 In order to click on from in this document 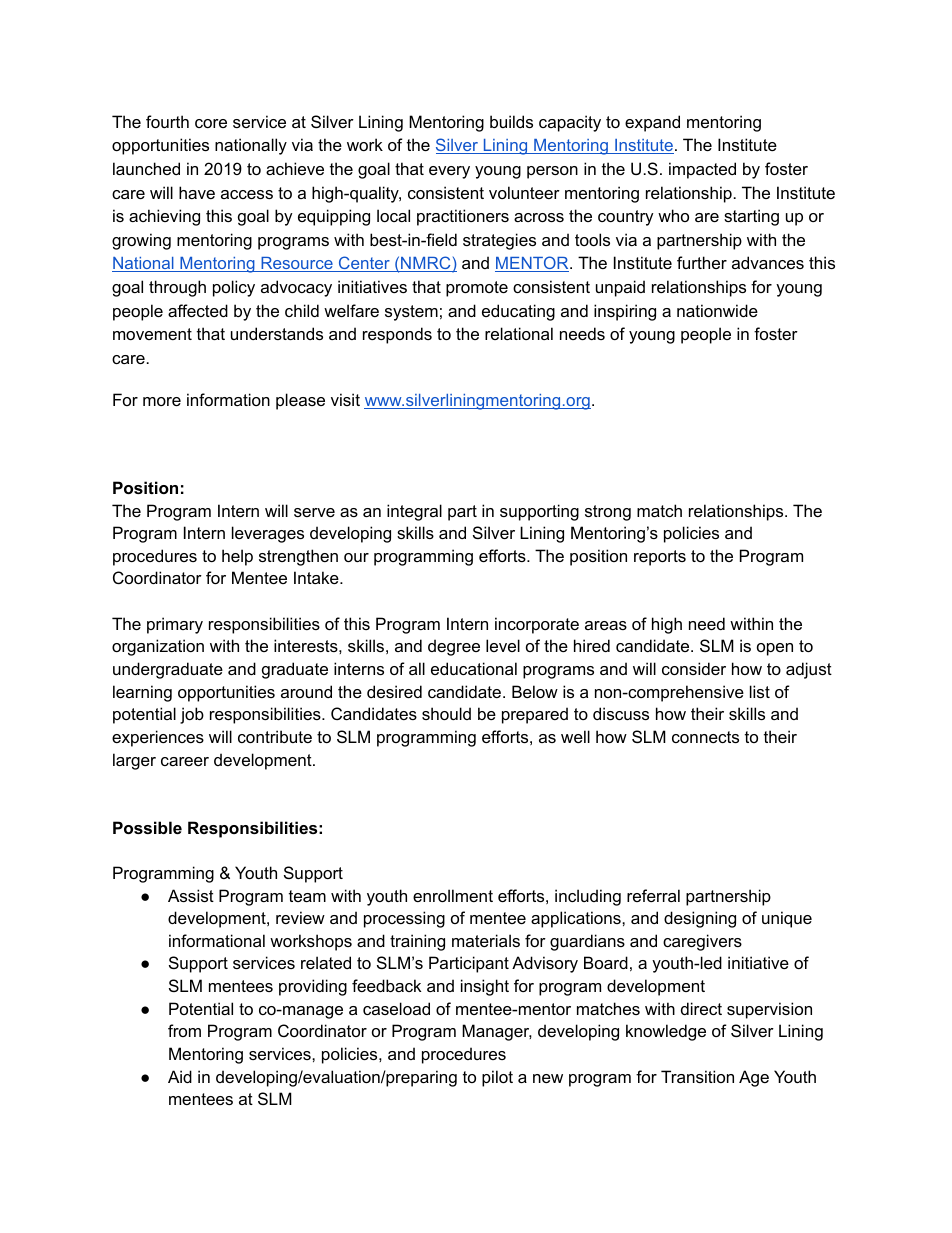, I will do `click(184, 1030)`.
